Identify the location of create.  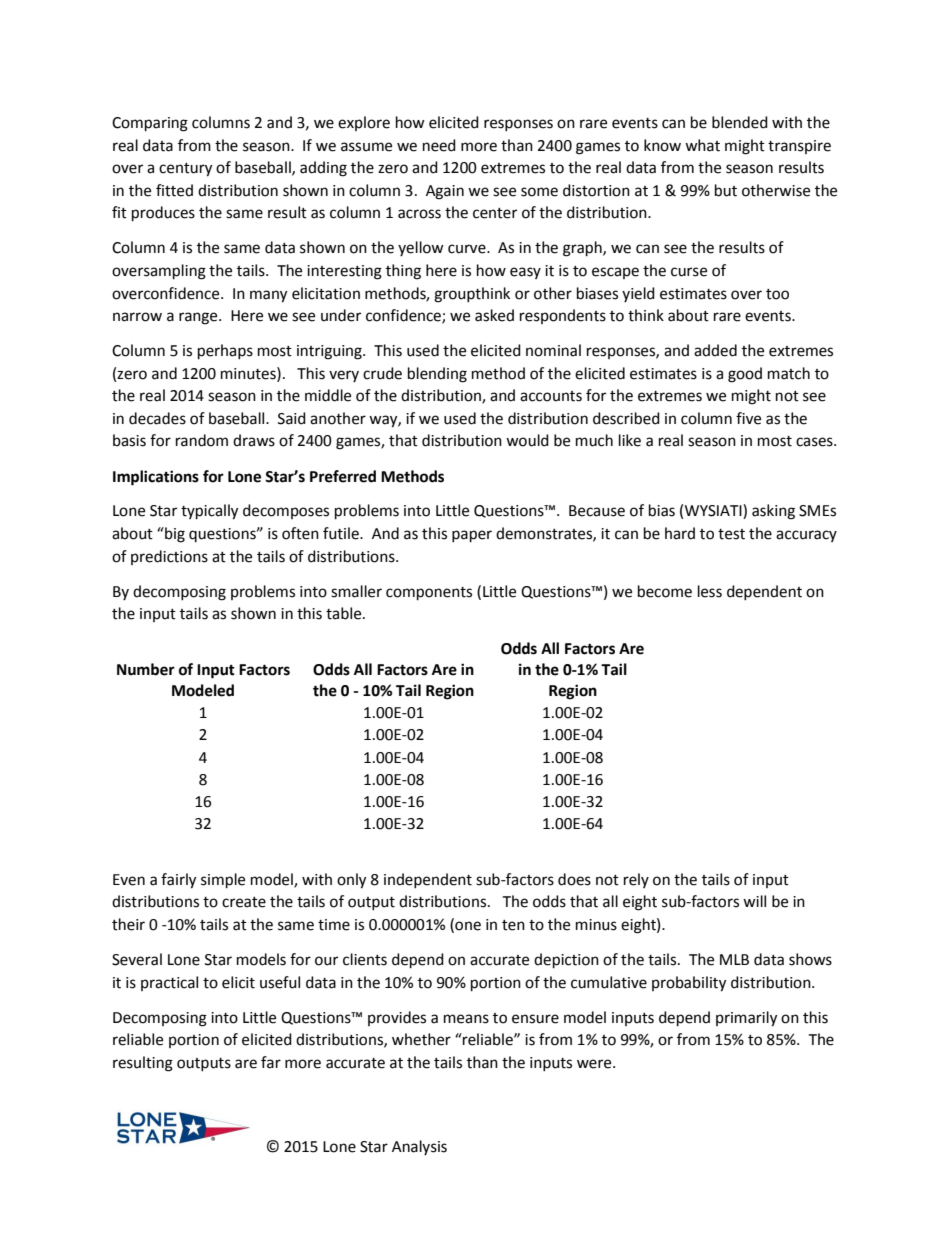
(244, 902).
